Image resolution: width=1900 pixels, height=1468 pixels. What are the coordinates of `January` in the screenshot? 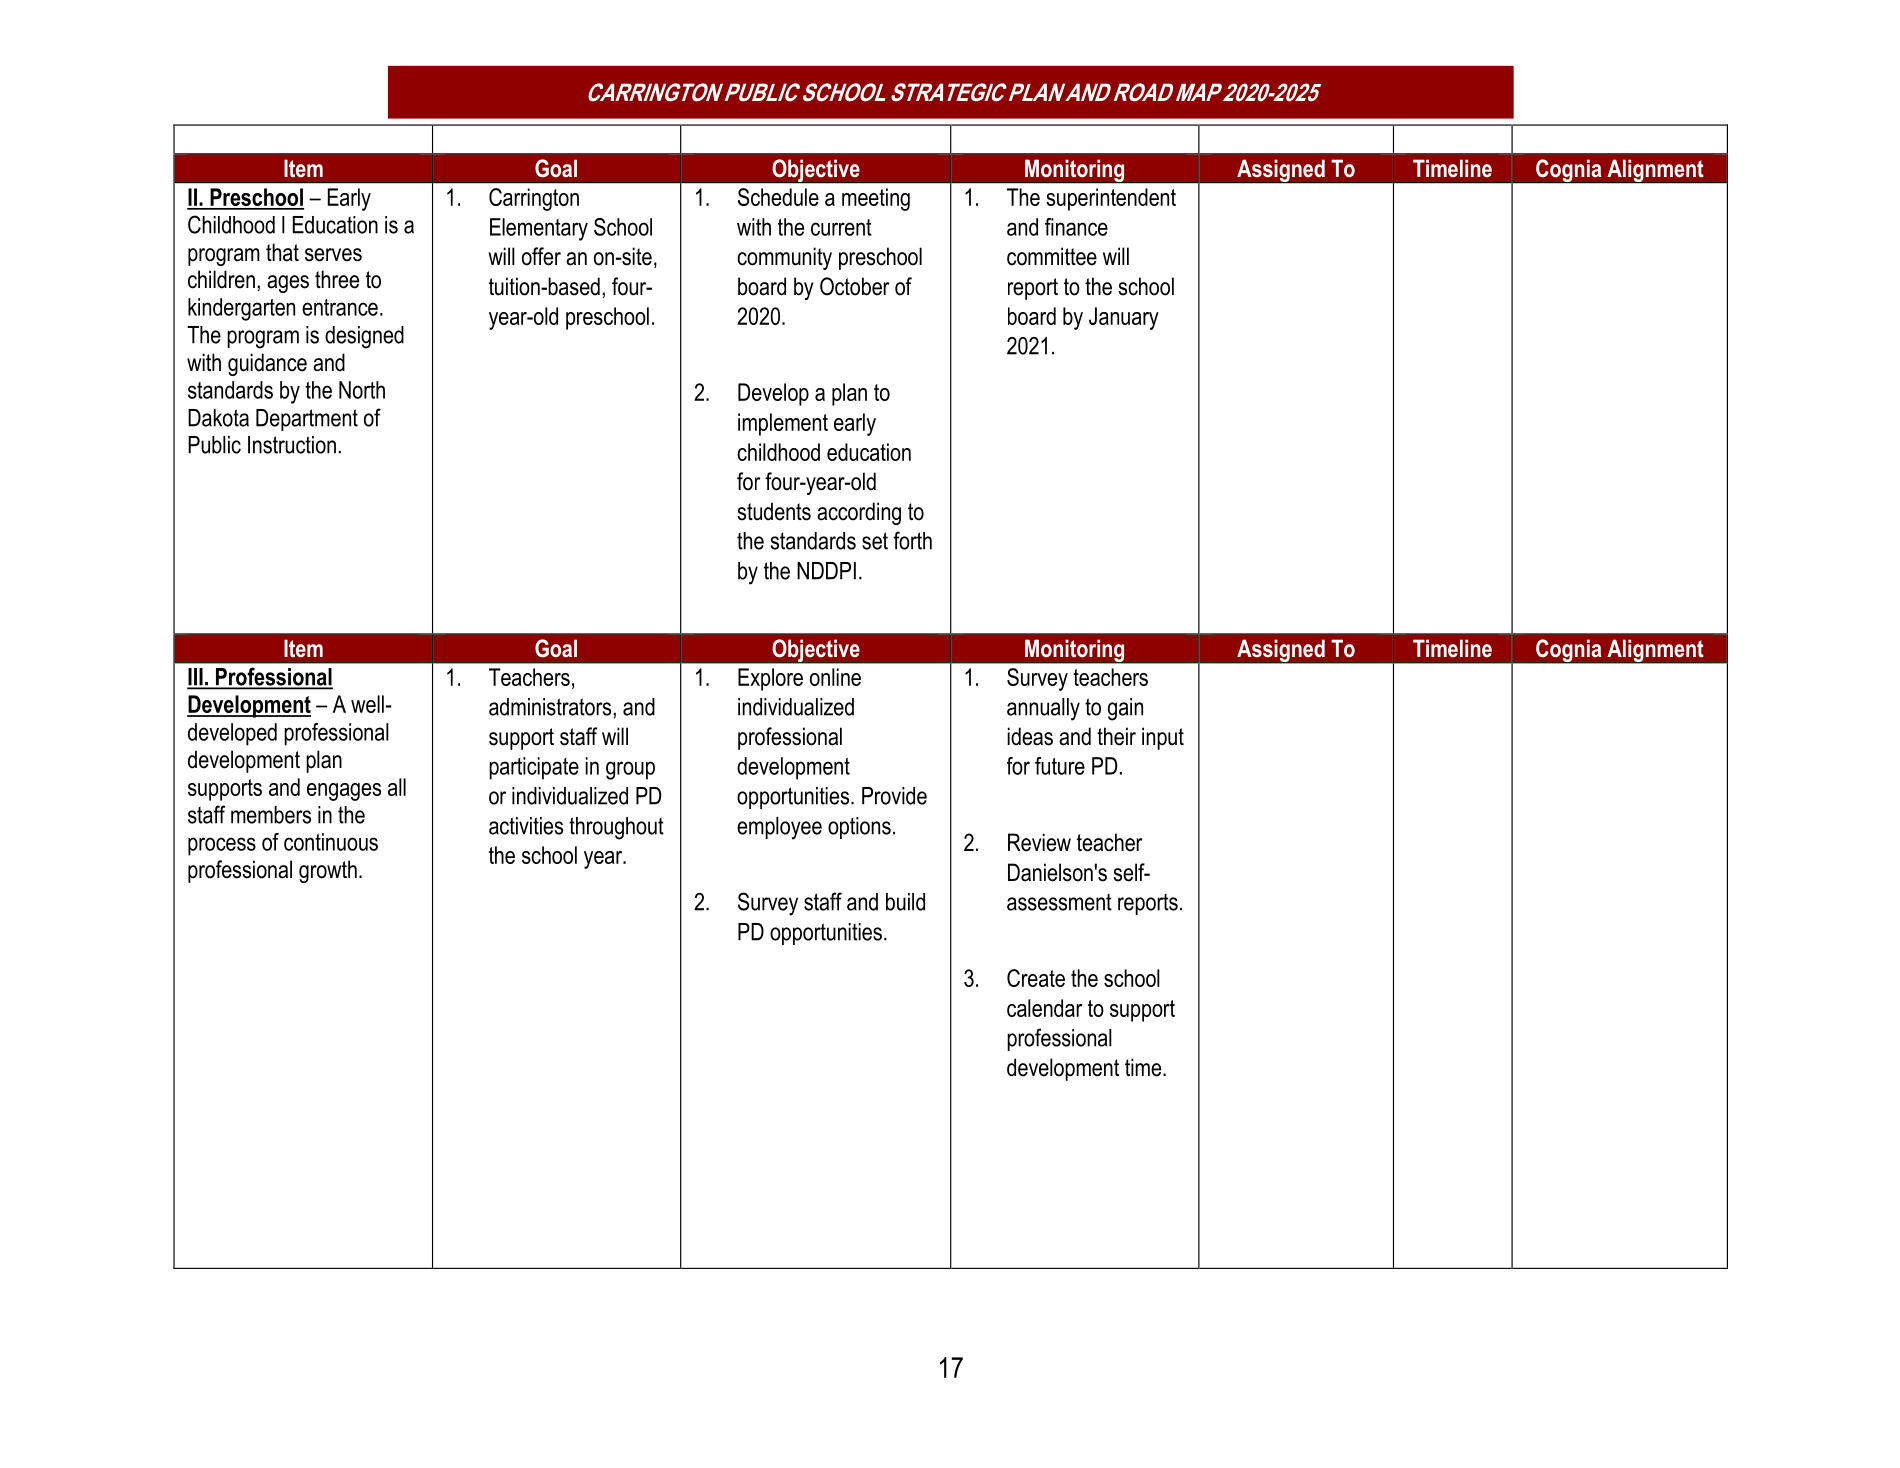 It's located at (1124, 318).
